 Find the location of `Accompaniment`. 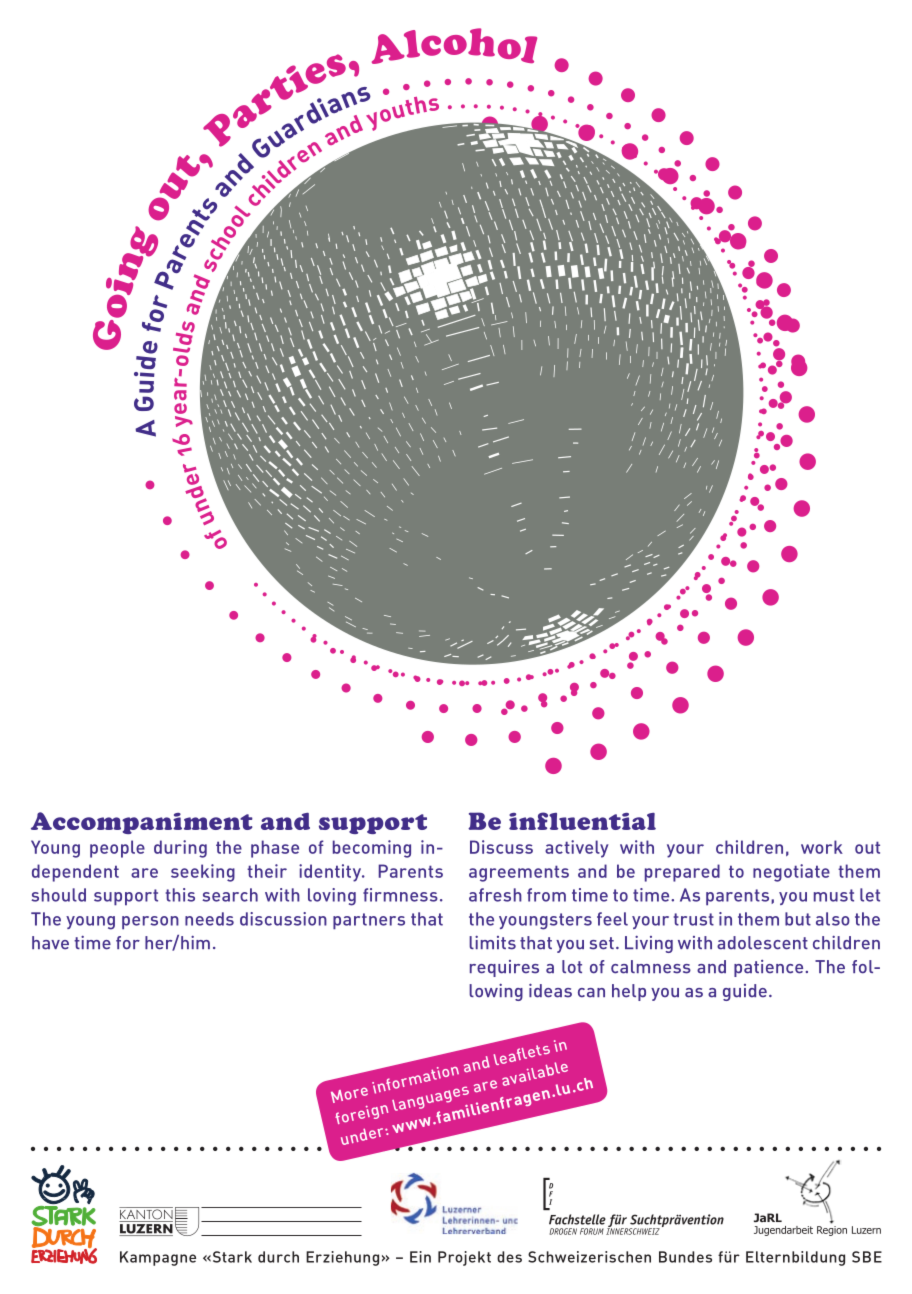

Accompaniment is located at coordinates (142, 823).
